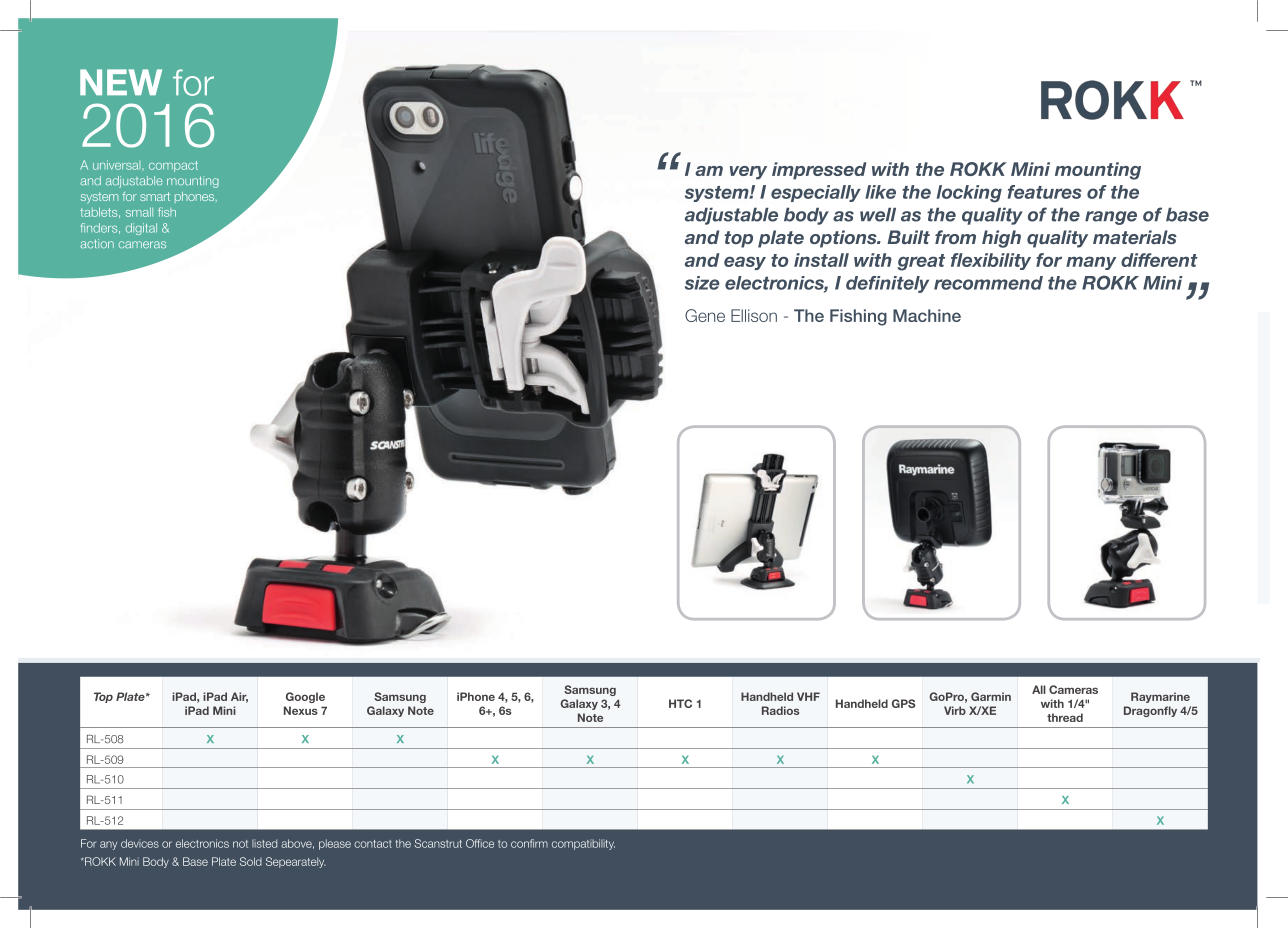 Image resolution: width=1288 pixels, height=928 pixels. I want to click on Machine, so click(927, 315).
